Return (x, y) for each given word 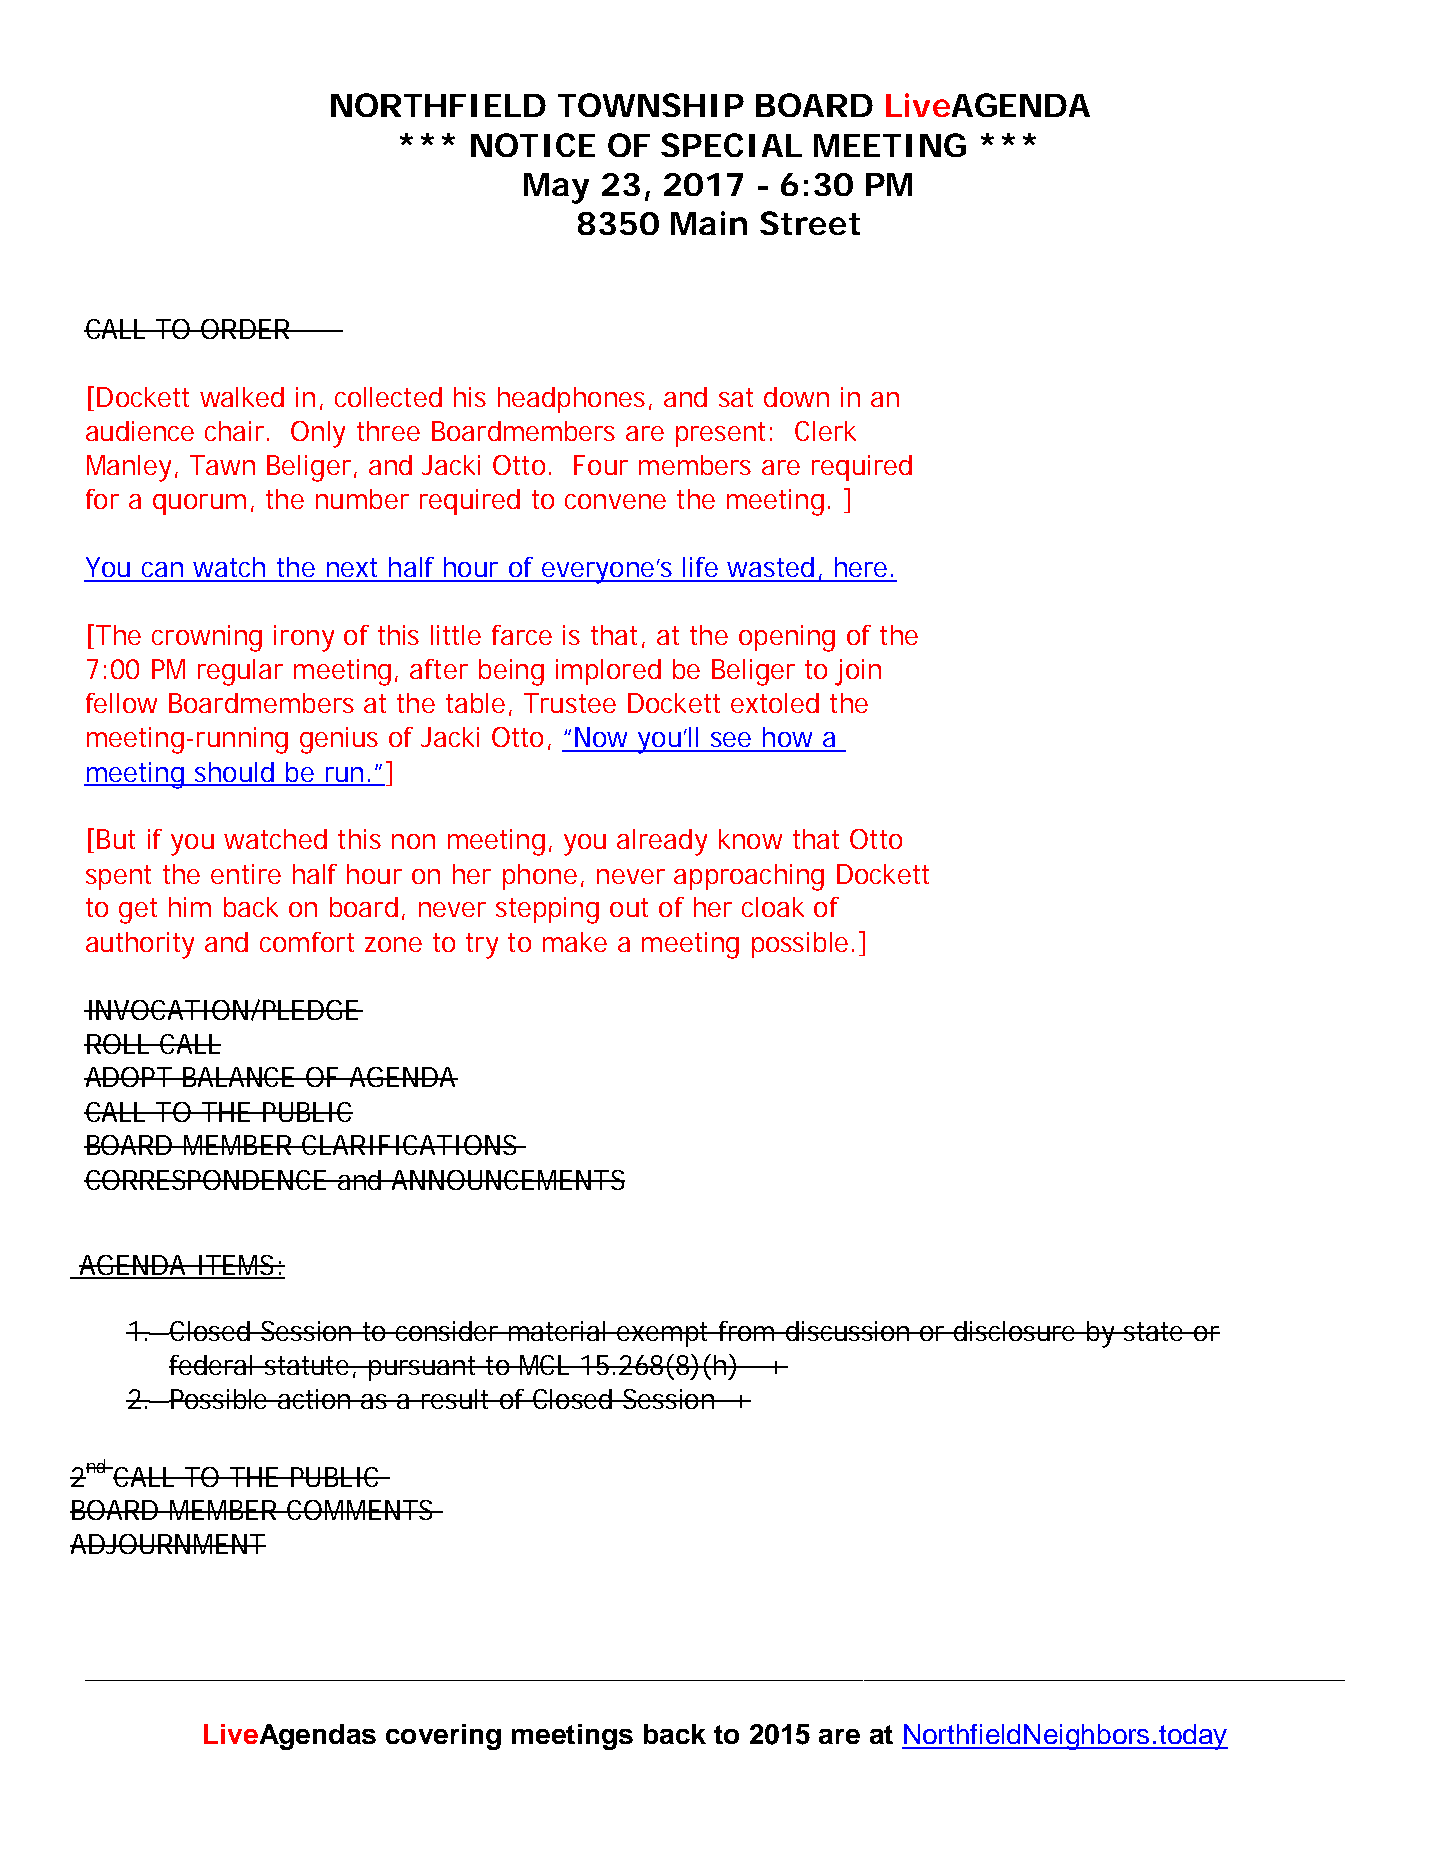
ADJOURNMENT (168, 1544)
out (629, 907)
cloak (773, 907)
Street (810, 223)
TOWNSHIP (651, 105)
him (190, 907)
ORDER (245, 329)
